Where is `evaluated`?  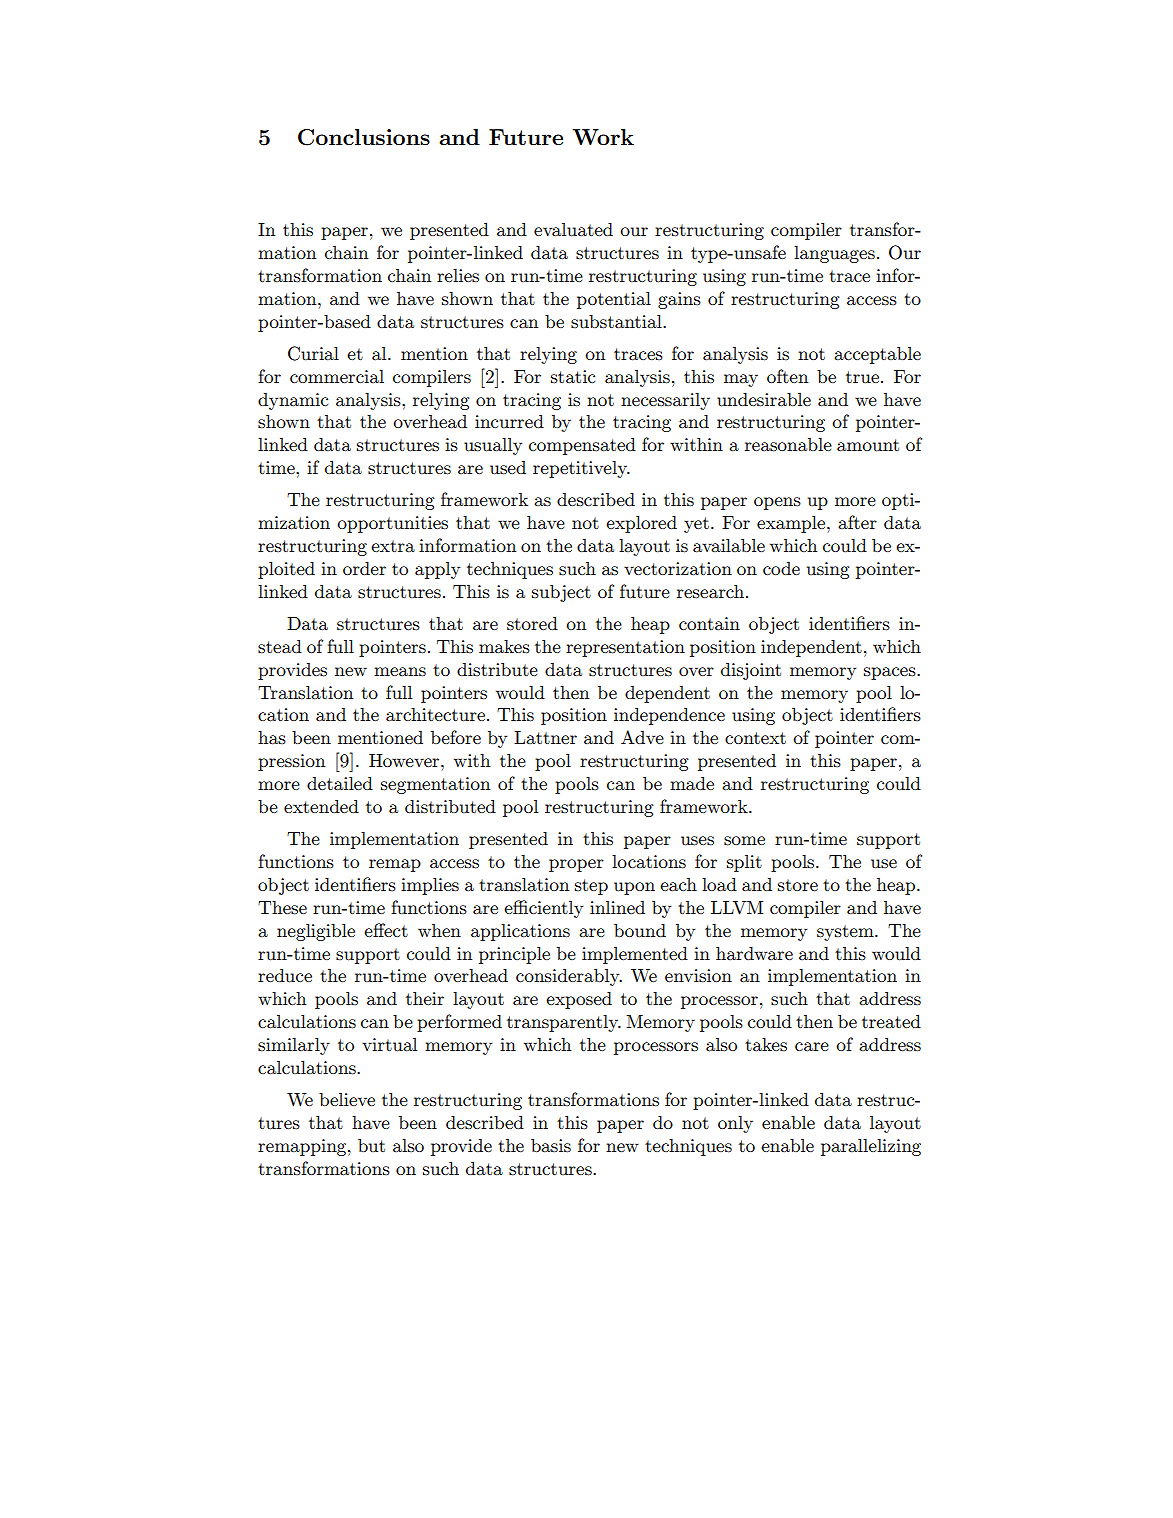
evaluated is located at coordinates (573, 229).
